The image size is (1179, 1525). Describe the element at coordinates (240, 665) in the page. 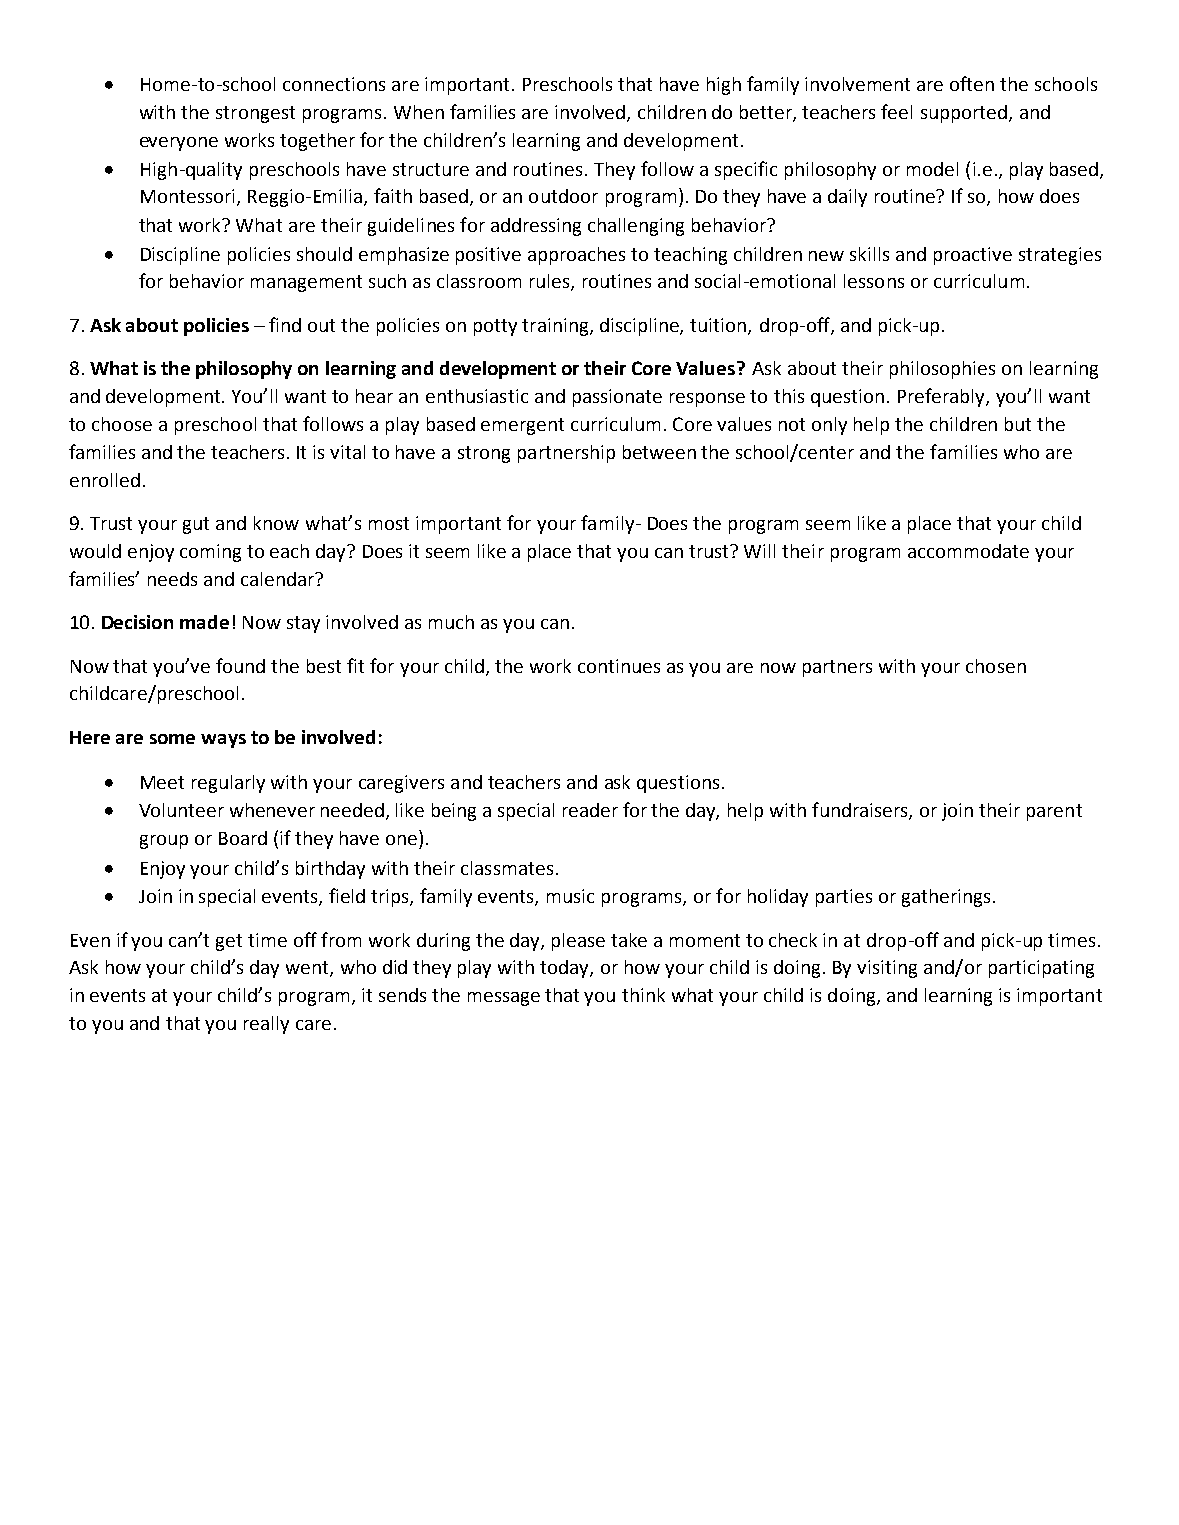

I see `found` at that location.
